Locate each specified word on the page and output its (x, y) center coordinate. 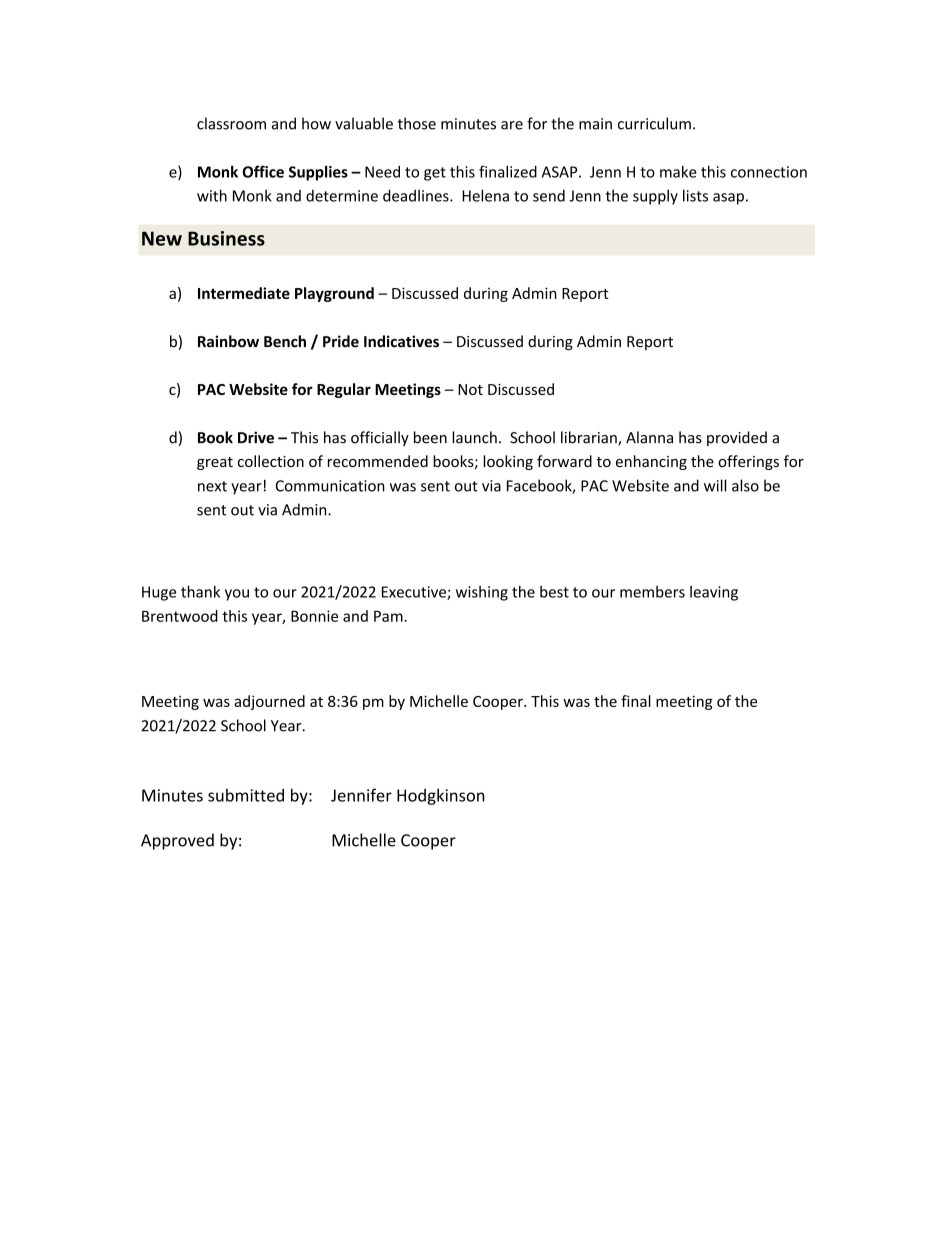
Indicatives (401, 341)
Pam (389, 616)
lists (695, 195)
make (678, 171)
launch (474, 437)
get (435, 174)
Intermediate (244, 293)
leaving (714, 593)
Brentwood (180, 616)
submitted (246, 795)
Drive (256, 437)
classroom (231, 123)
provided (737, 438)
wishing (482, 593)
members (652, 592)
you (237, 595)
